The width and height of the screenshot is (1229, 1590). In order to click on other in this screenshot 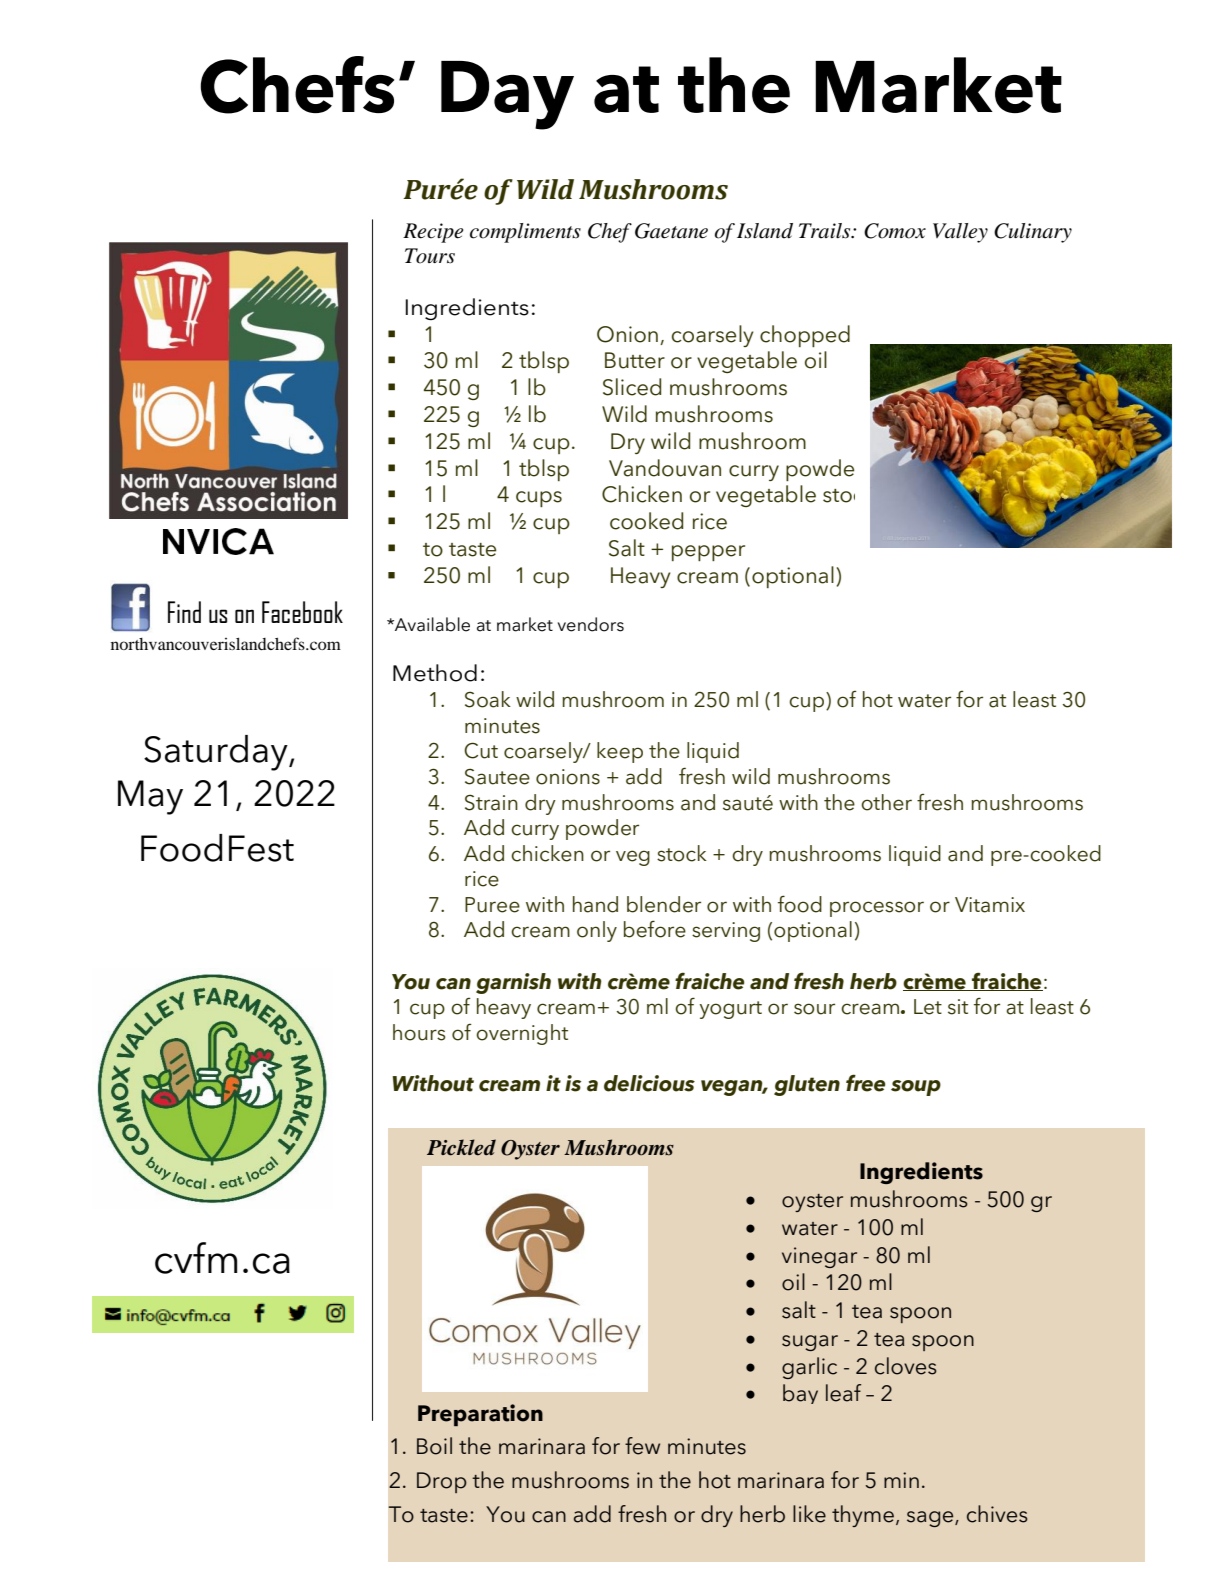, I will do `click(886, 802)`.
